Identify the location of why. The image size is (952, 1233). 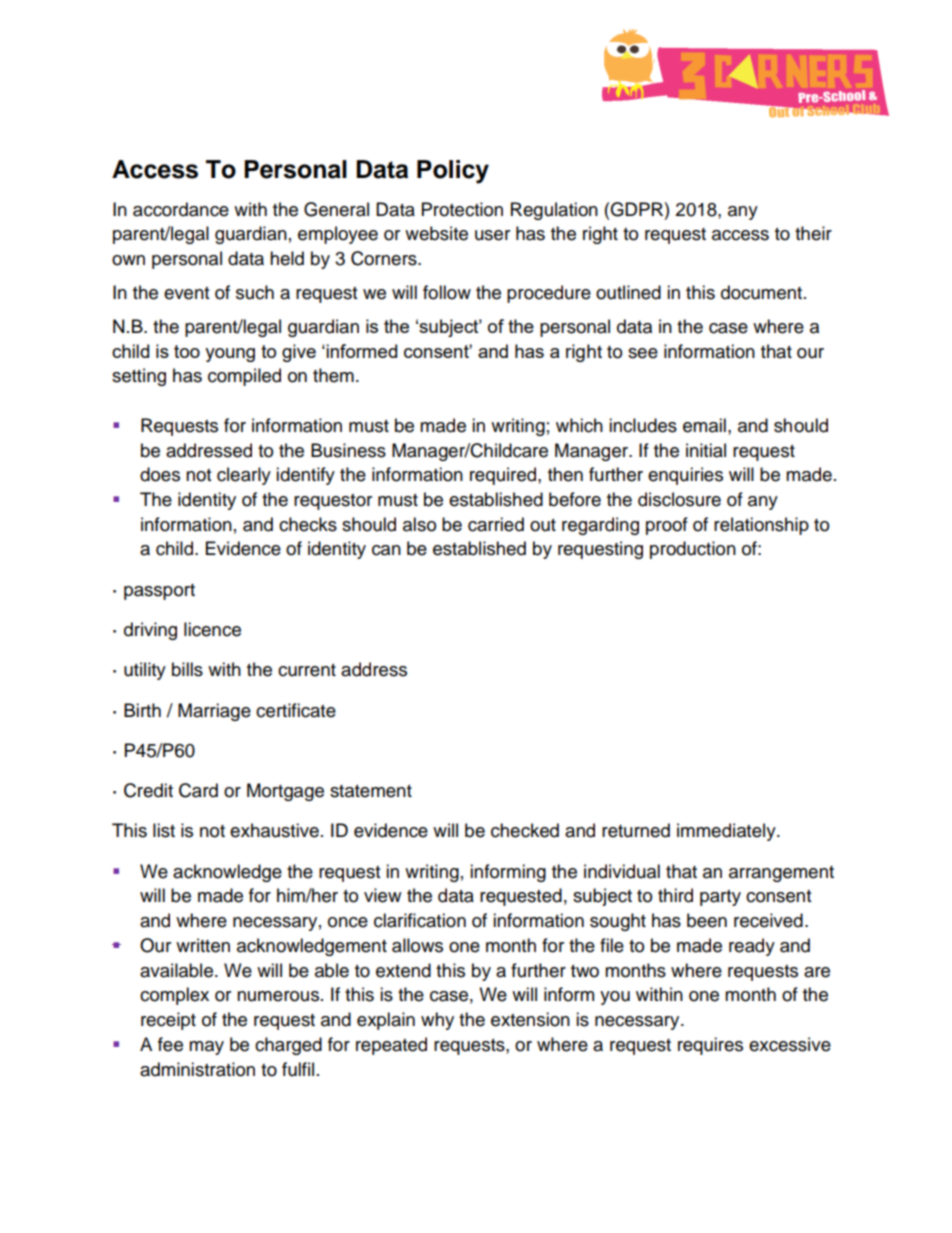
(437, 1021).
